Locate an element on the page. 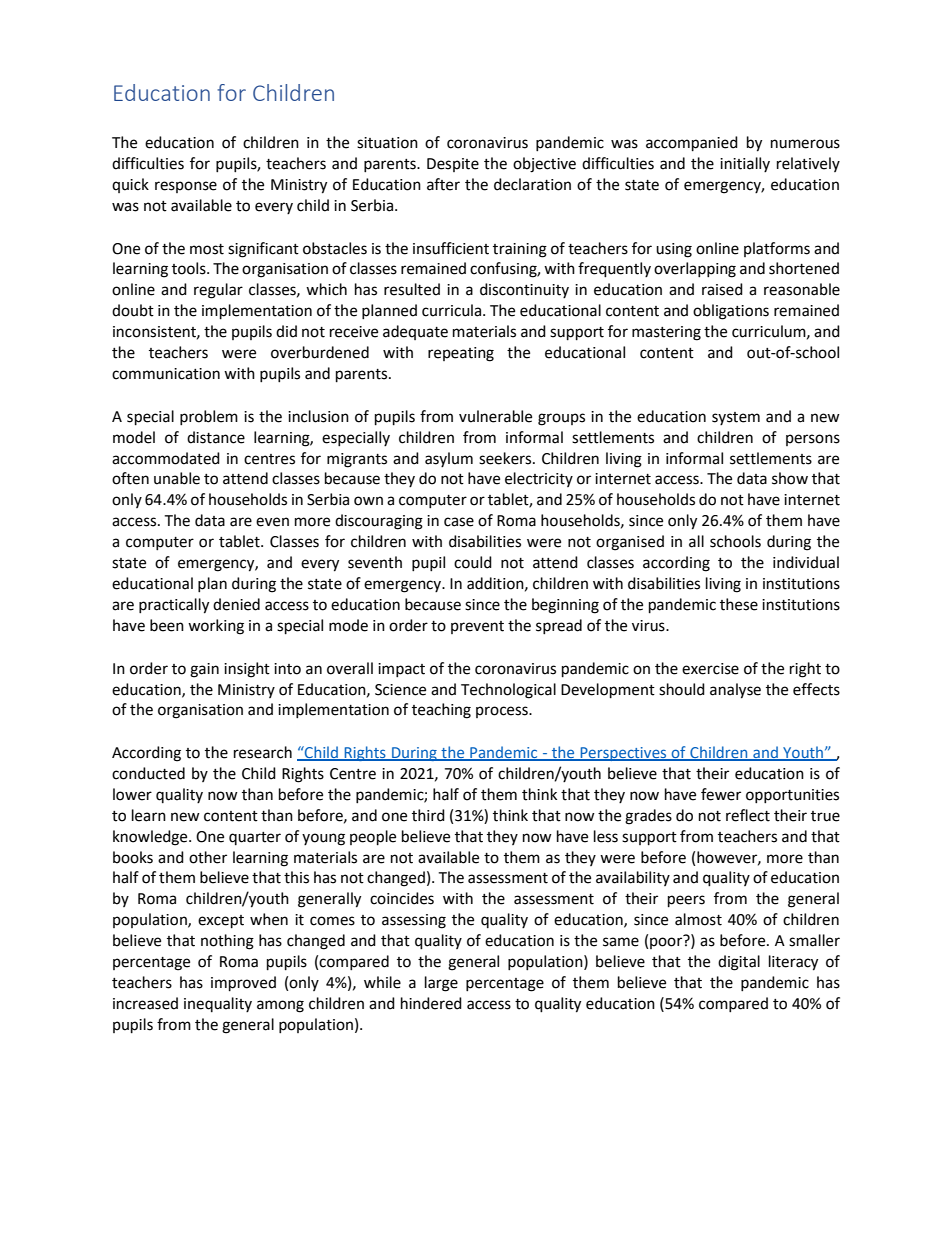  denied is located at coordinates (236, 604).
